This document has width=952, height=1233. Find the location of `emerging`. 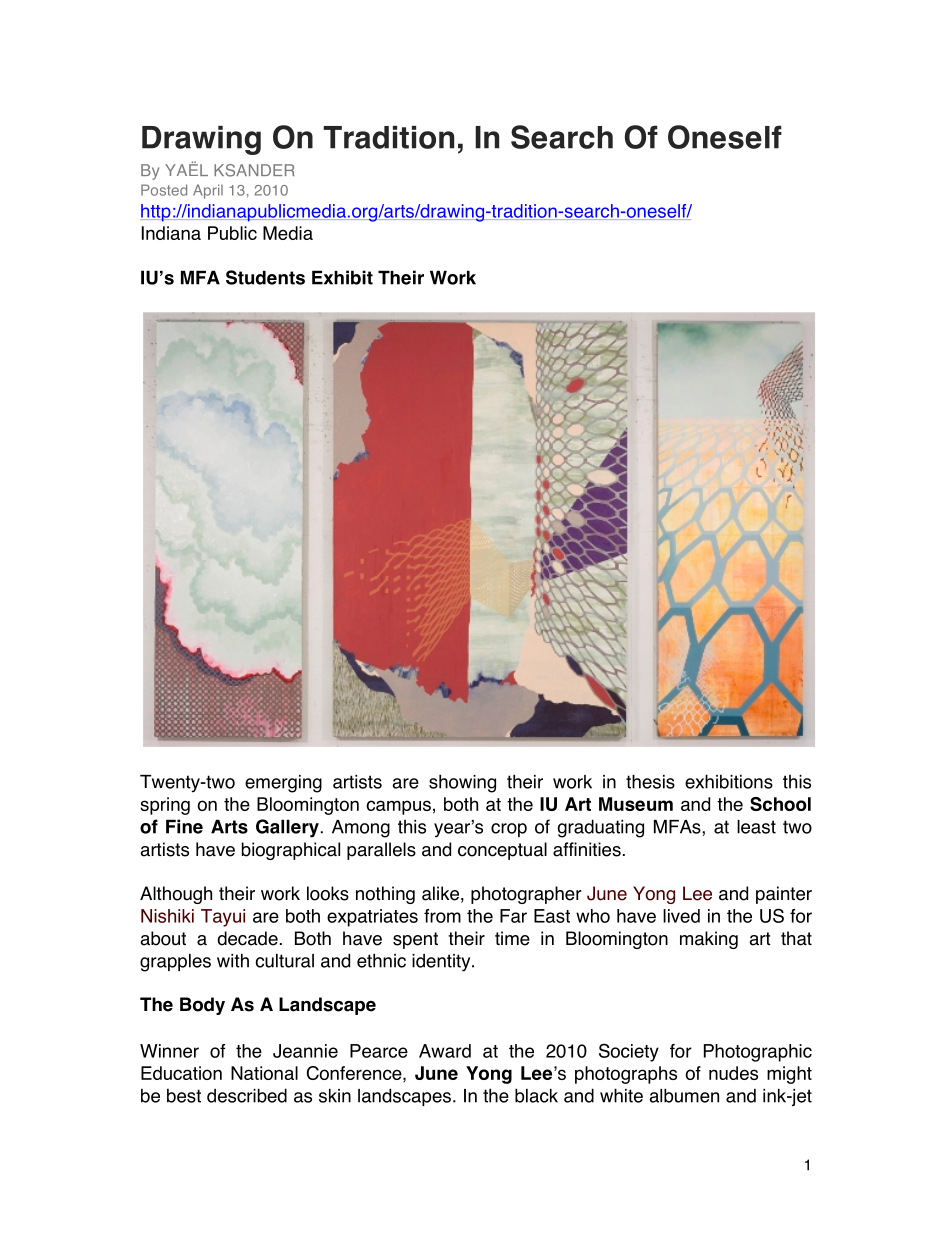

emerging is located at coordinates (283, 784).
